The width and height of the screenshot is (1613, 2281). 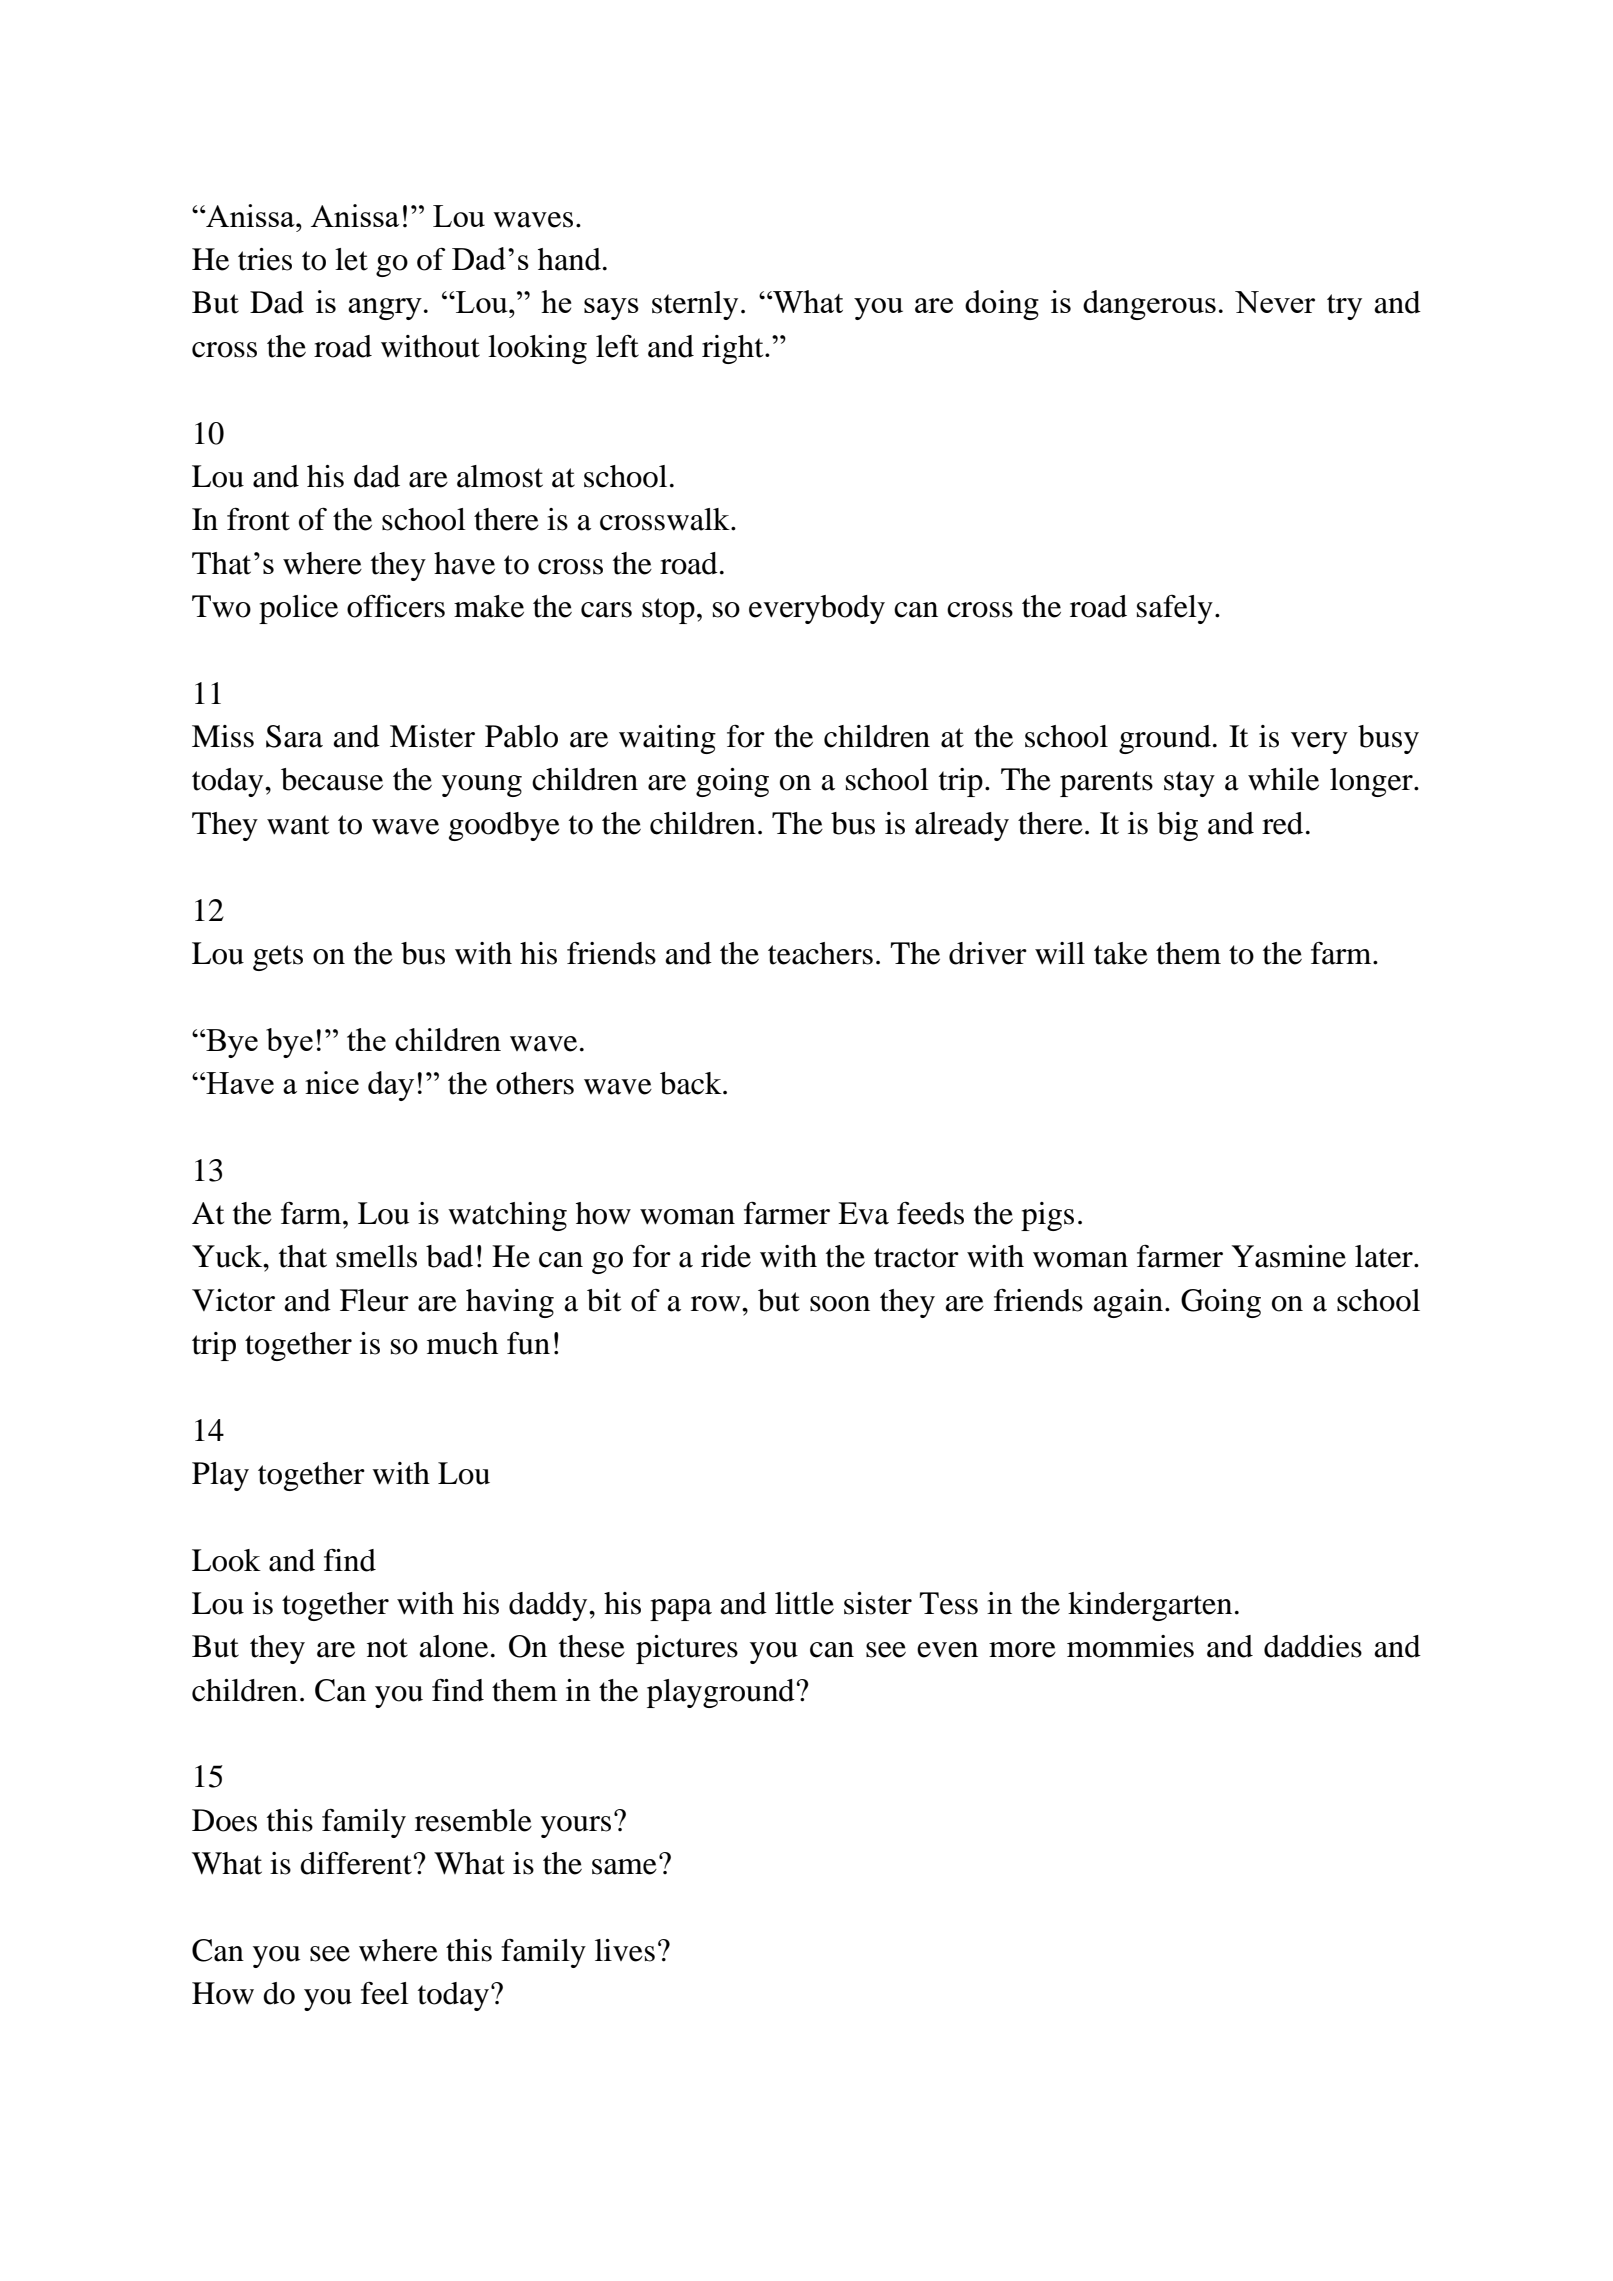 What do you see at coordinates (385, 309) in the screenshot?
I see `angry` at bounding box center [385, 309].
